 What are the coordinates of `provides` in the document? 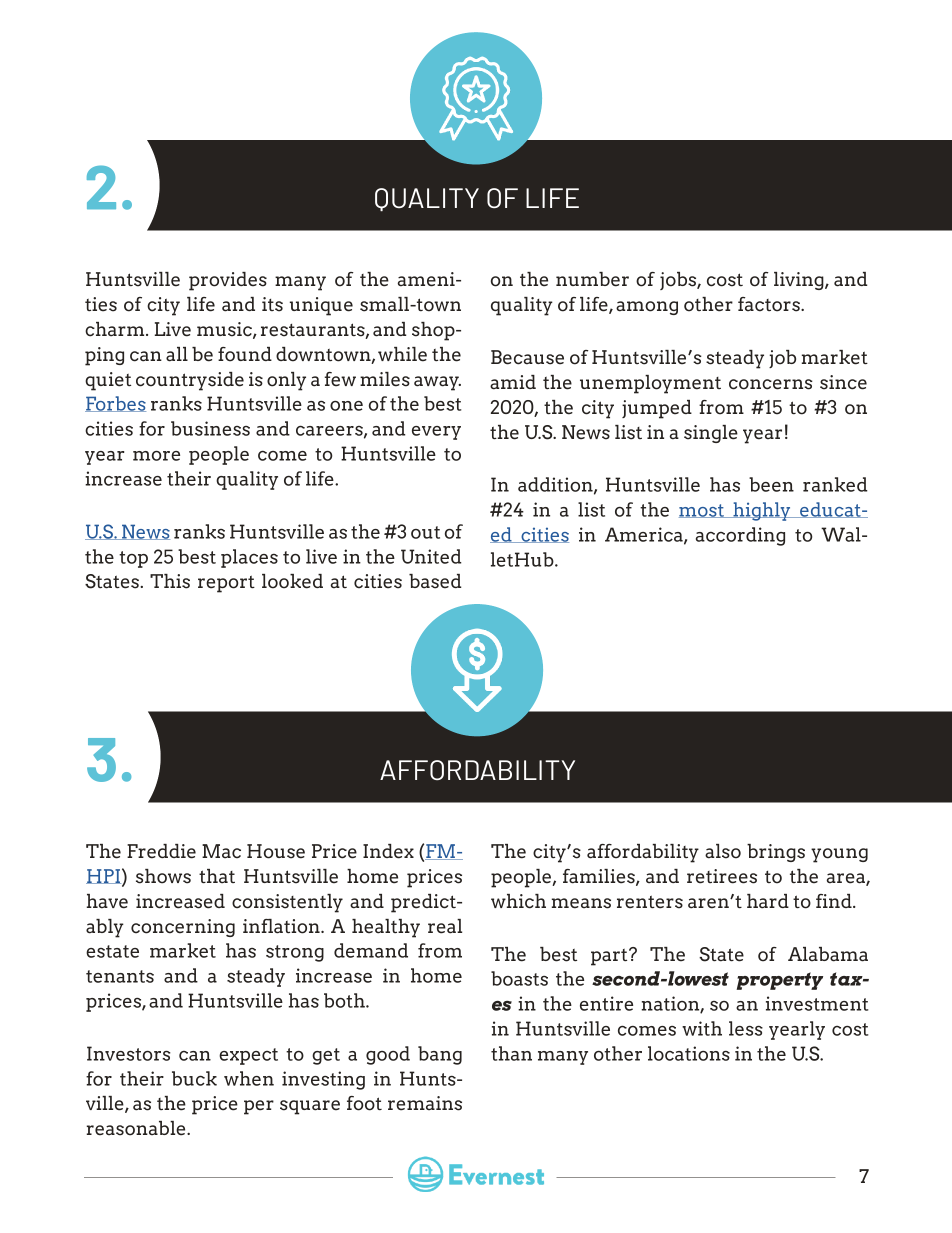 It's located at (228, 281).
